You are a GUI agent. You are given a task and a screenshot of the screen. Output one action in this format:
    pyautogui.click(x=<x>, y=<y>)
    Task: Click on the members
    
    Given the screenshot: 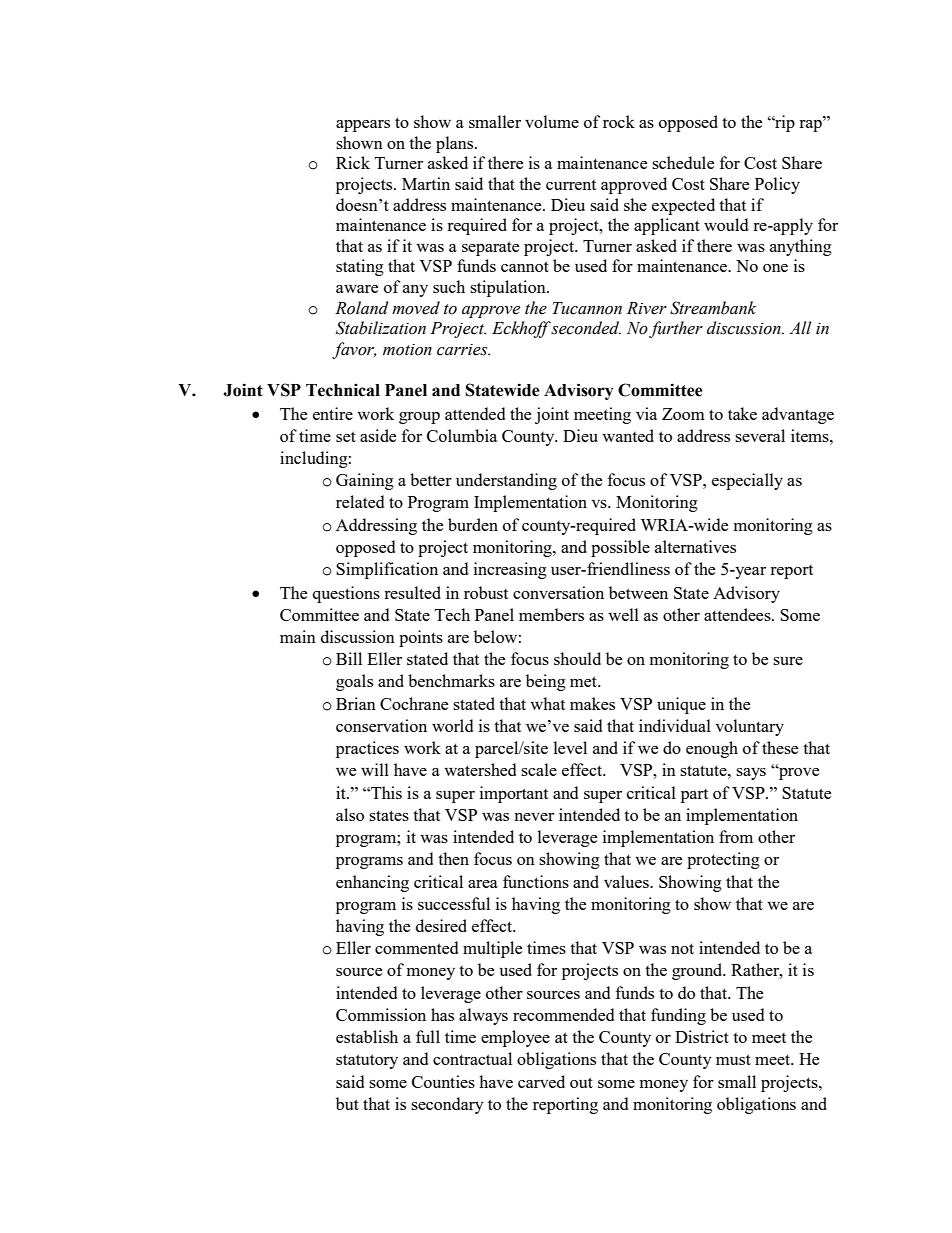 What is the action you would take?
    pyautogui.click(x=551, y=614)
